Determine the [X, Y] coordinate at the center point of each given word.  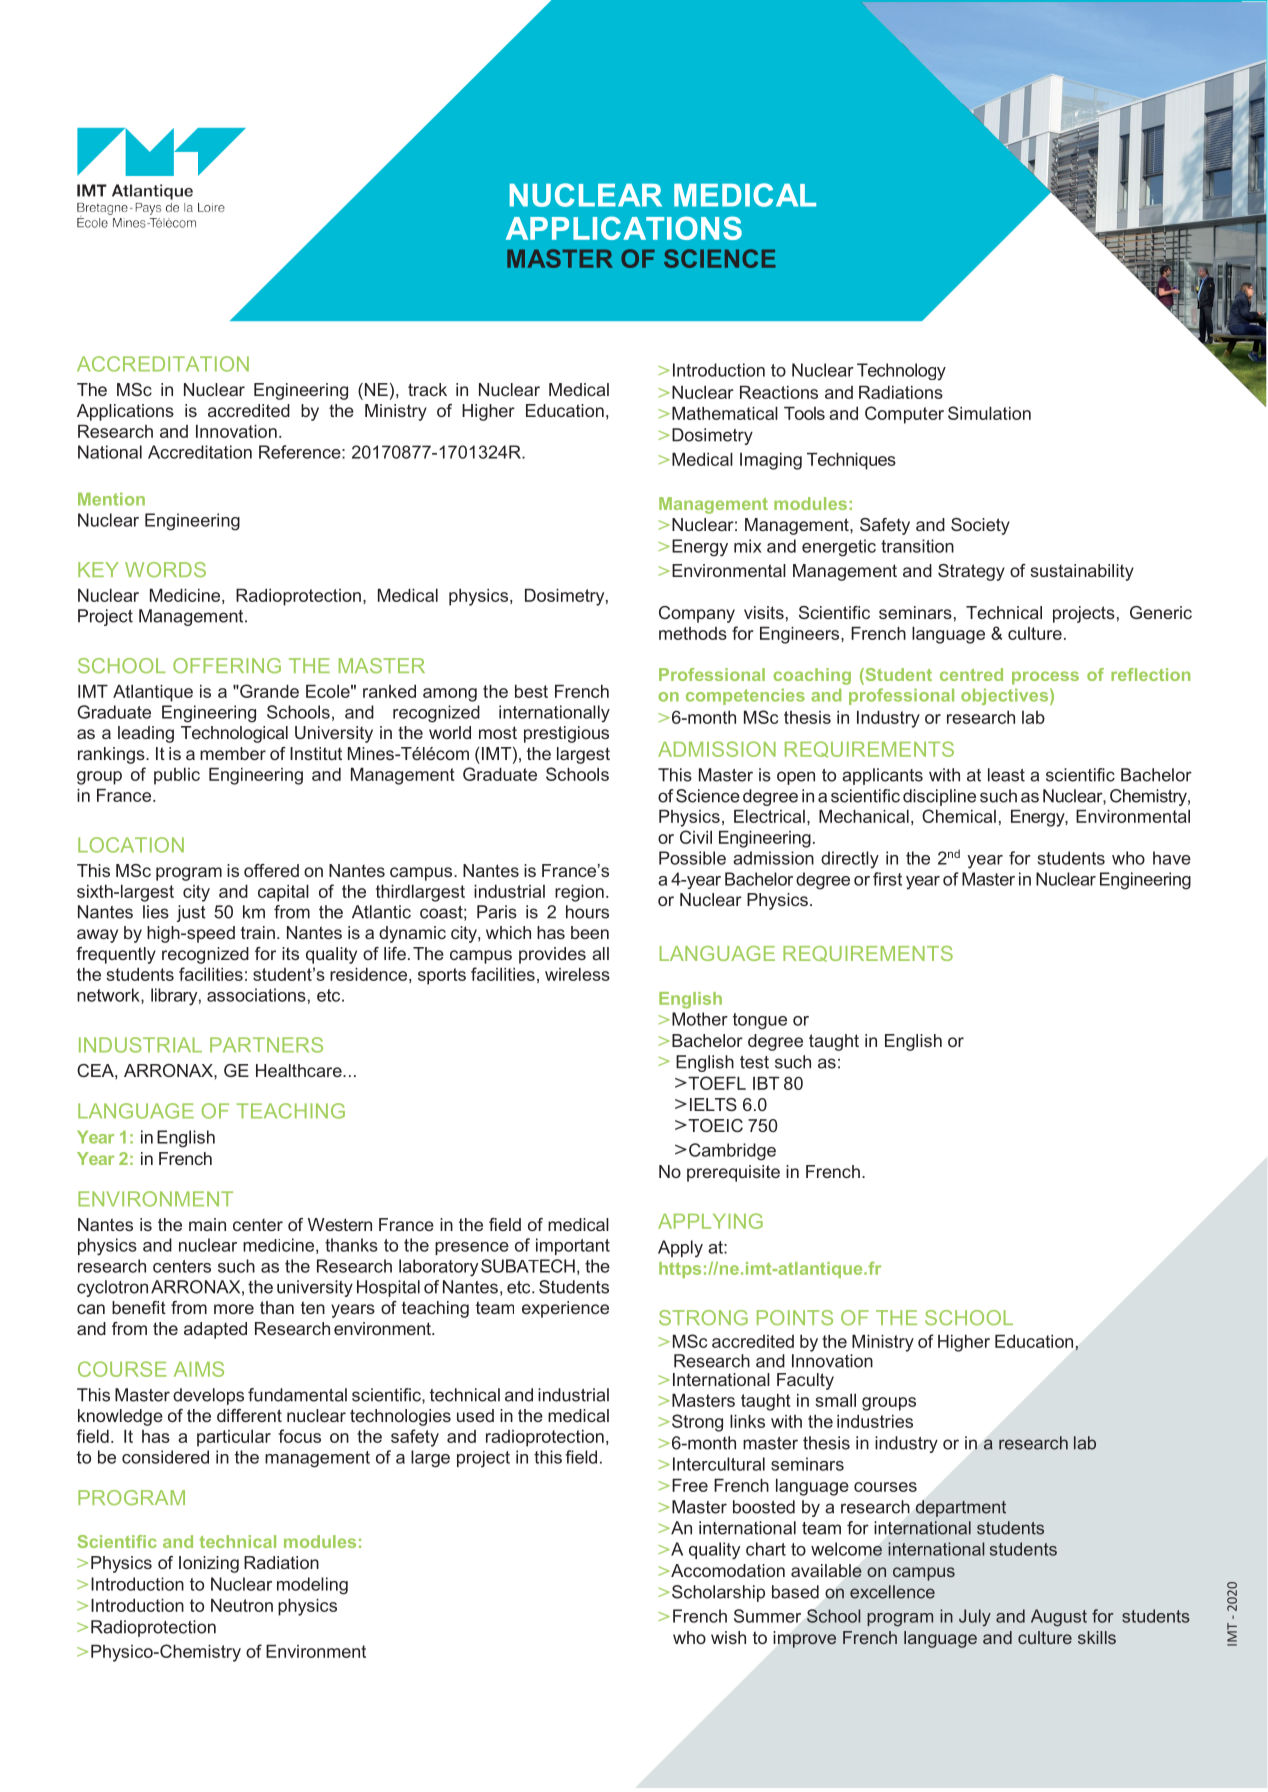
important [573, 1246]
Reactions [779, 392]
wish [728, 1637]
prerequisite [733, 1173]
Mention [111, 499]
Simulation [989, 413]
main [207, 1224]
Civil [696, 837]
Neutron [242, 1605]
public [177, 776]
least [1006, 775]
